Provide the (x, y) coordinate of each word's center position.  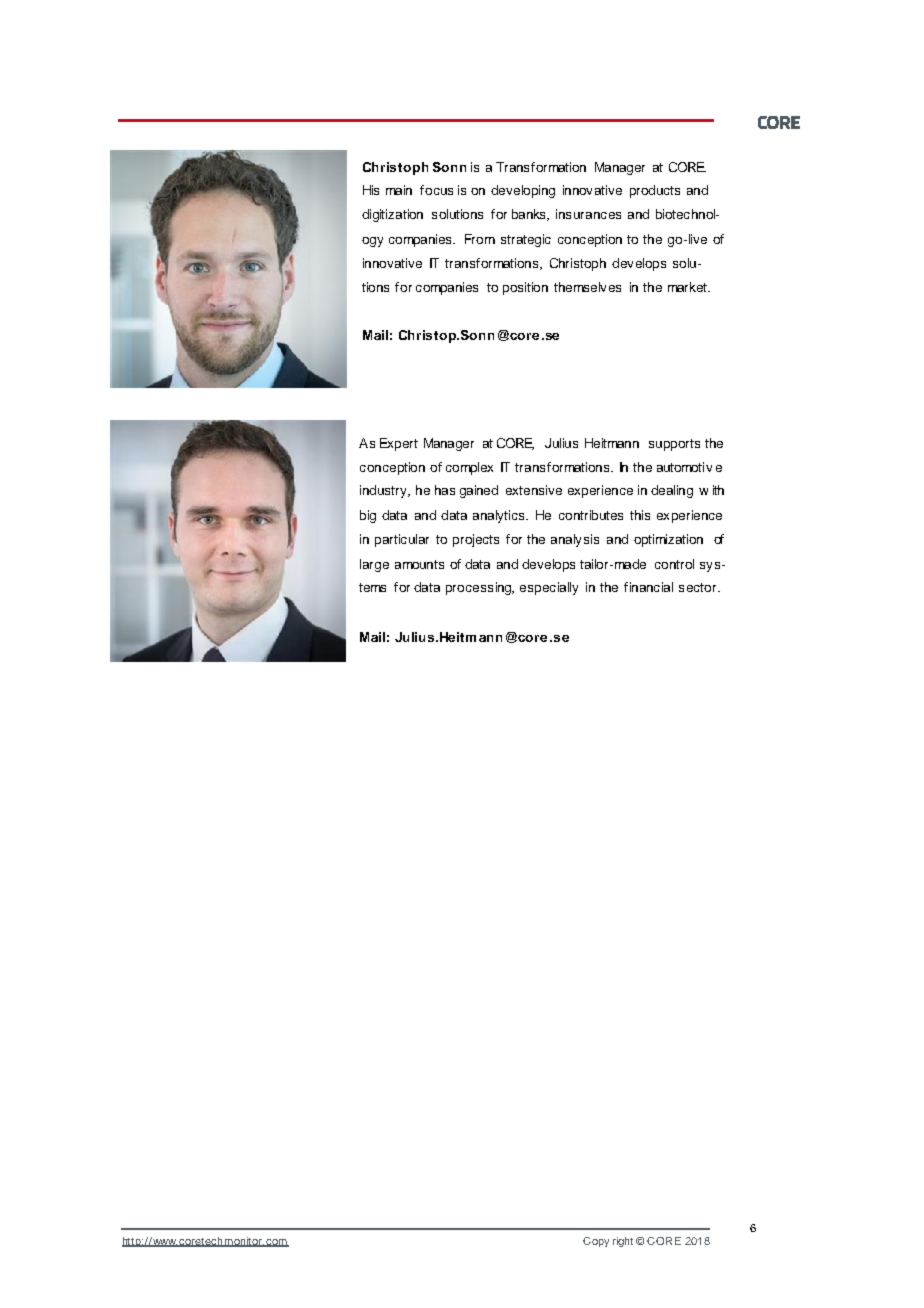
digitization (392, 215)
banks (530, 215)
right (623, 1242)
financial (648, 587)
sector (699, 587)
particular (402, 540)
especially (549, 588)
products (655, 191)
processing (480, 588)
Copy (596, 1242)
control (674, 564)
